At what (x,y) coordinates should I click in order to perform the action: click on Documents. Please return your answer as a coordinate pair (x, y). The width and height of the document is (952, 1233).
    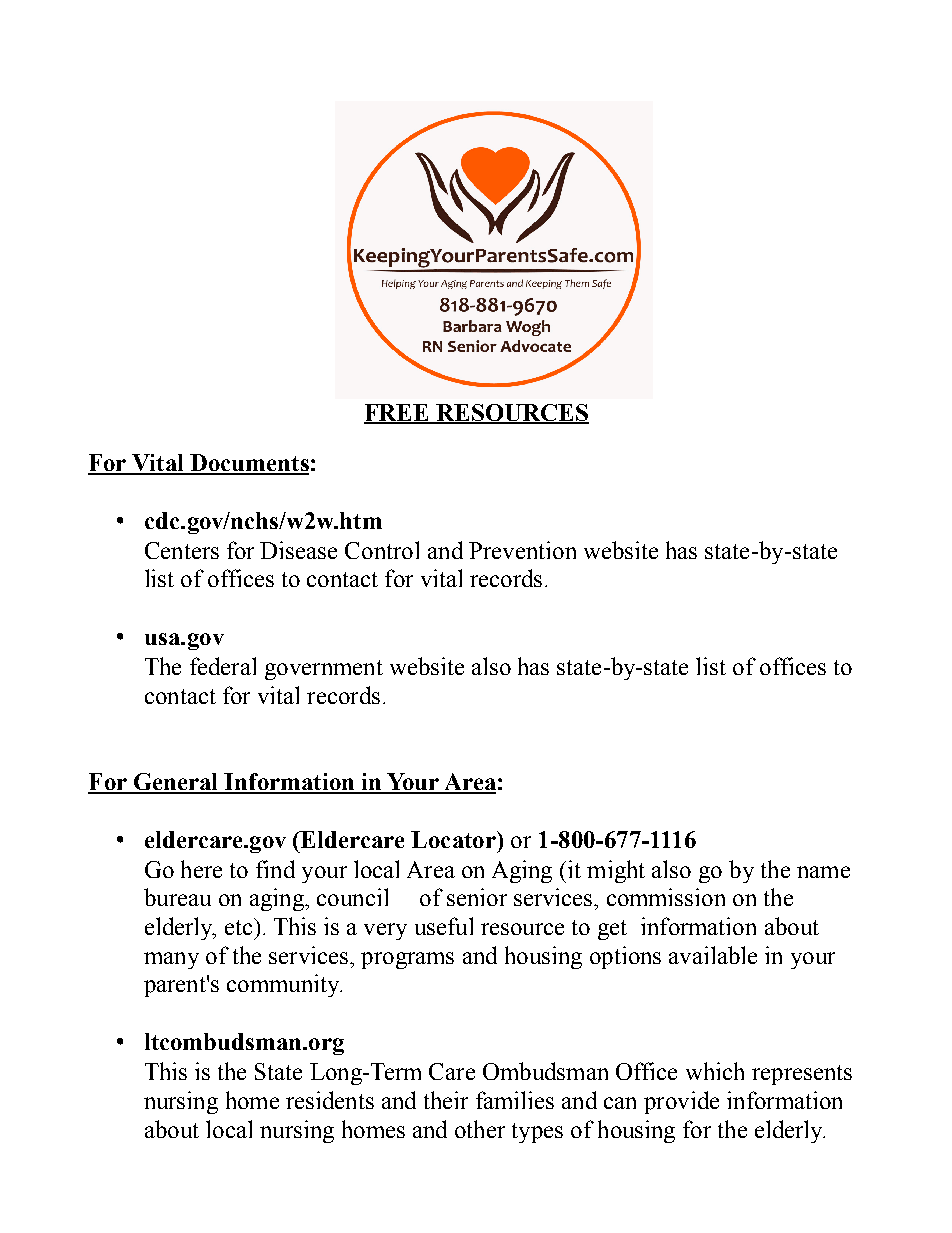
    Looking at the image, I should click on (248, 464).
